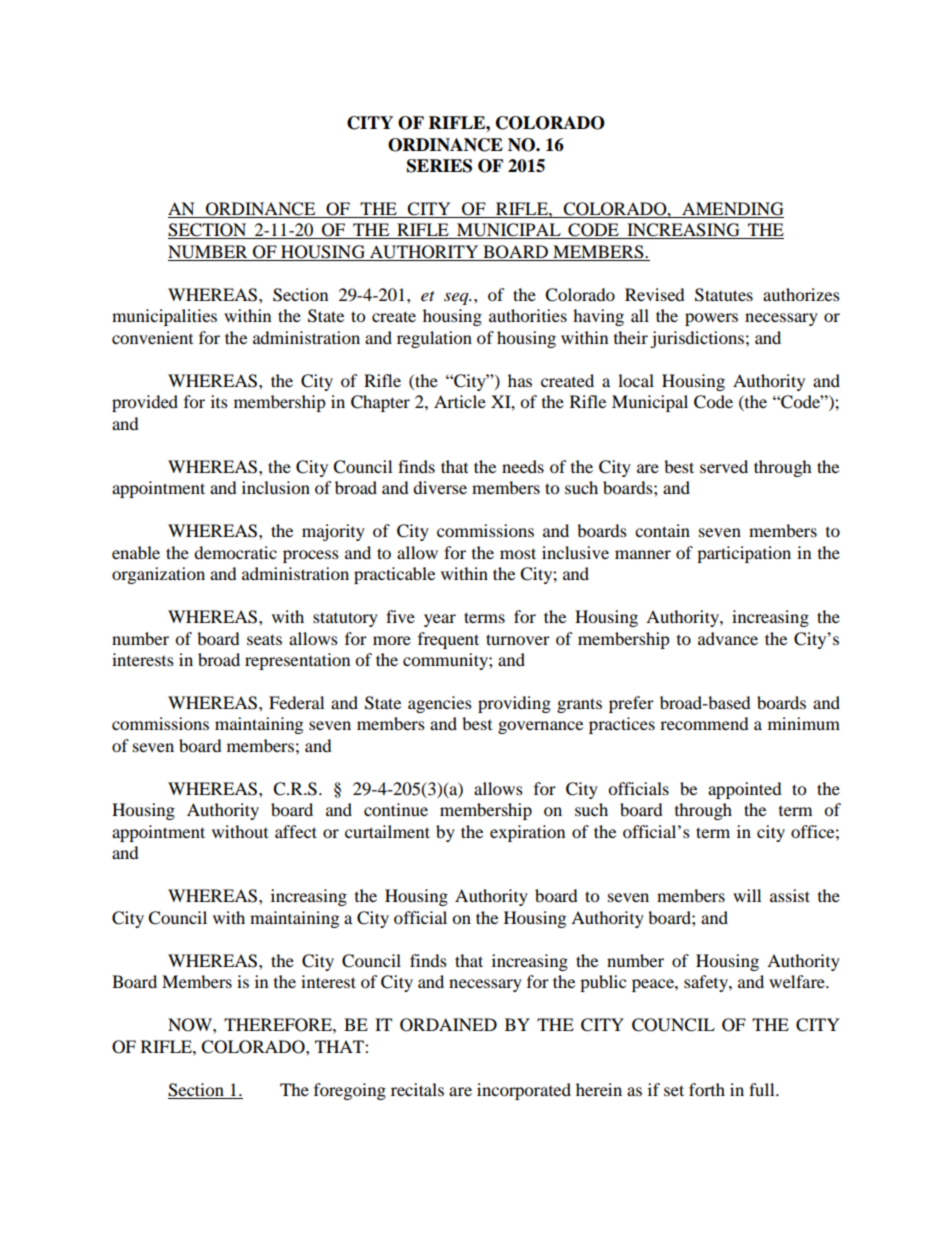 Image resolution: width=952 pixels, height=1233 pixels. Describe the element at coordinates (276, 487) in the screenshot. I see `inclusion` at that location.
